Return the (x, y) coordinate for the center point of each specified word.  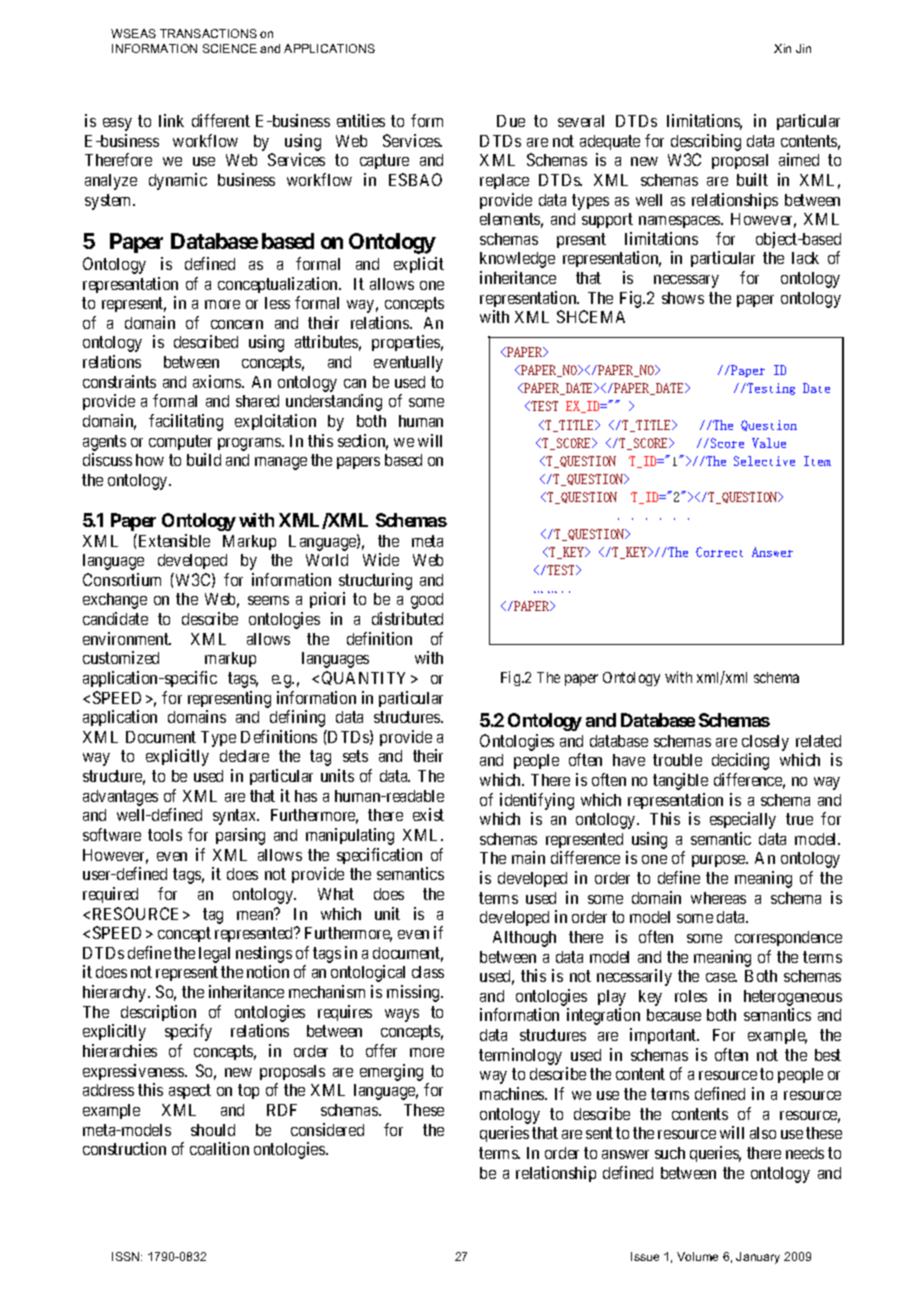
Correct (719, 552)
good (427, 601)
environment (127, 638)
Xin (782, 48)
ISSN (127, 1256)
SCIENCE (230, 48)
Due (511, 121)
